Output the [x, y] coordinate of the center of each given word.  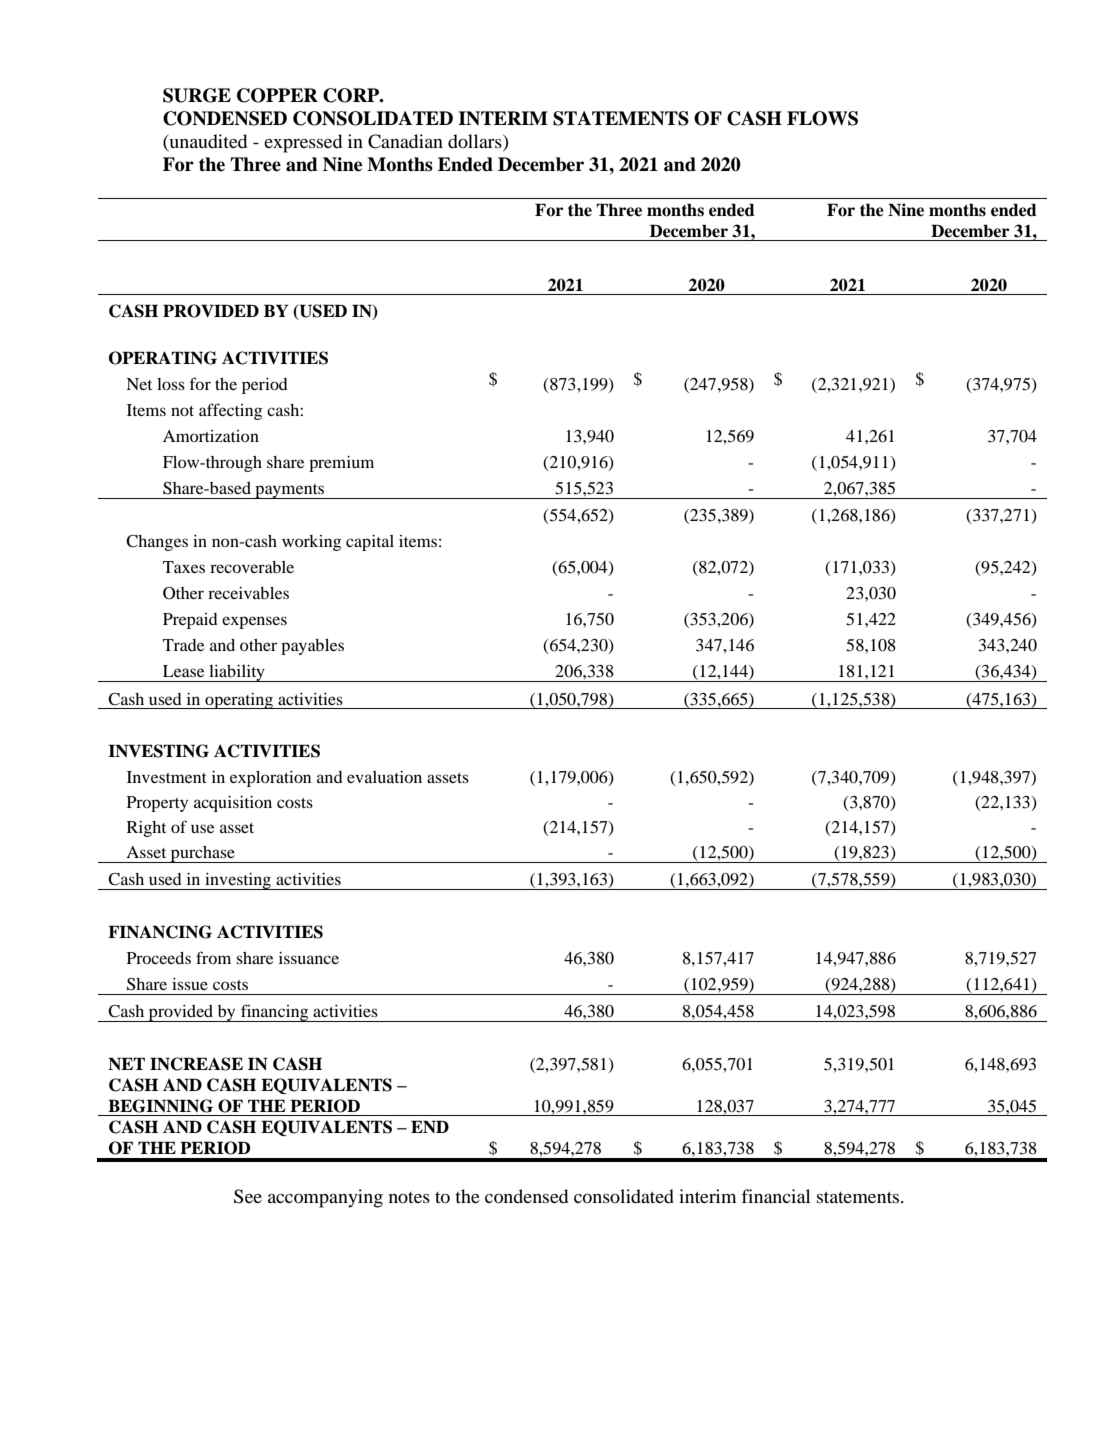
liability [237, 673]
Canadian [405, 141]
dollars [476, 142]
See [248, 1196]
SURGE [197, 95]
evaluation [384, 777]
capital [370, 543]
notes [409, 1197]
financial [775, 1196]
